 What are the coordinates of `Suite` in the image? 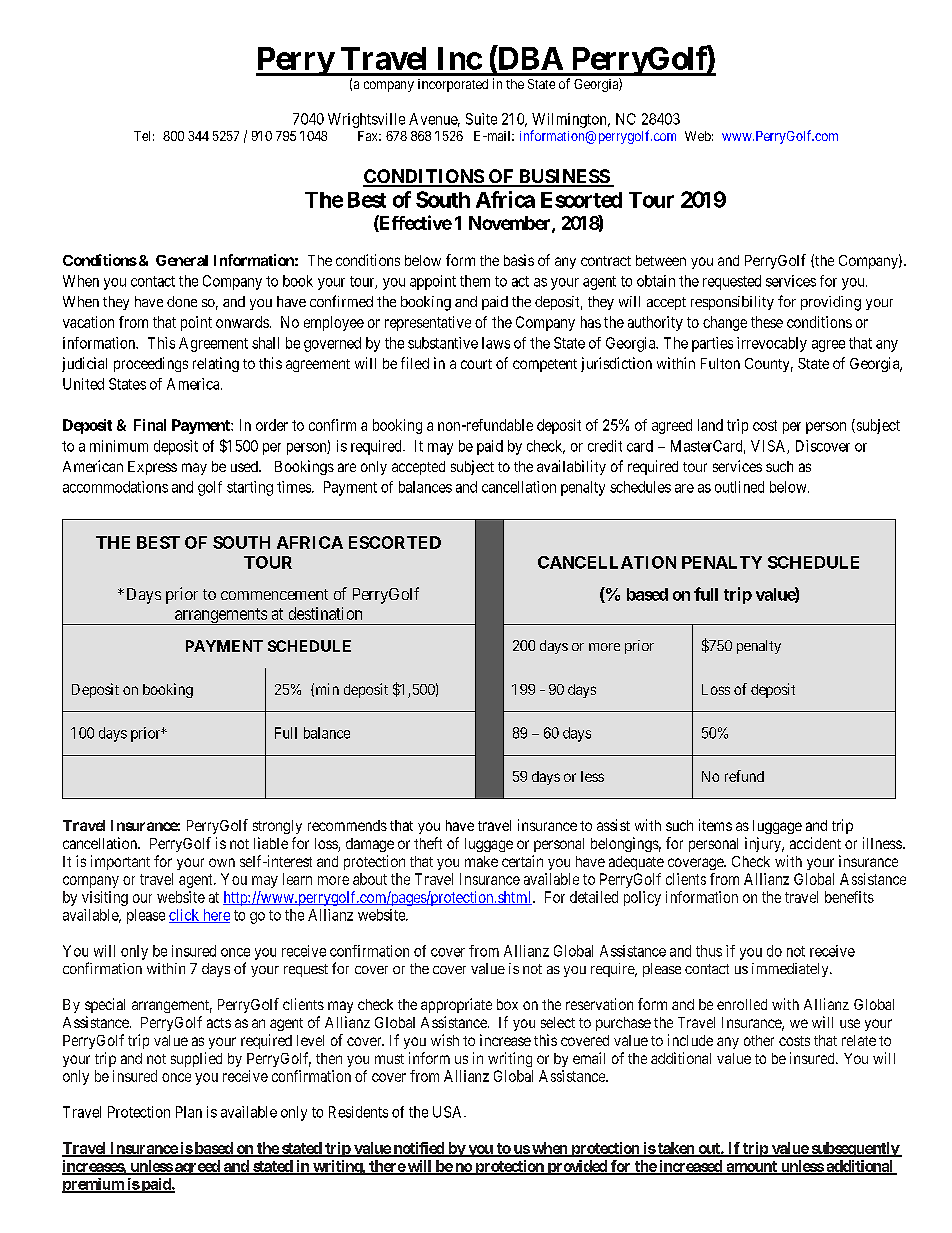 It's located at (481, 119).
